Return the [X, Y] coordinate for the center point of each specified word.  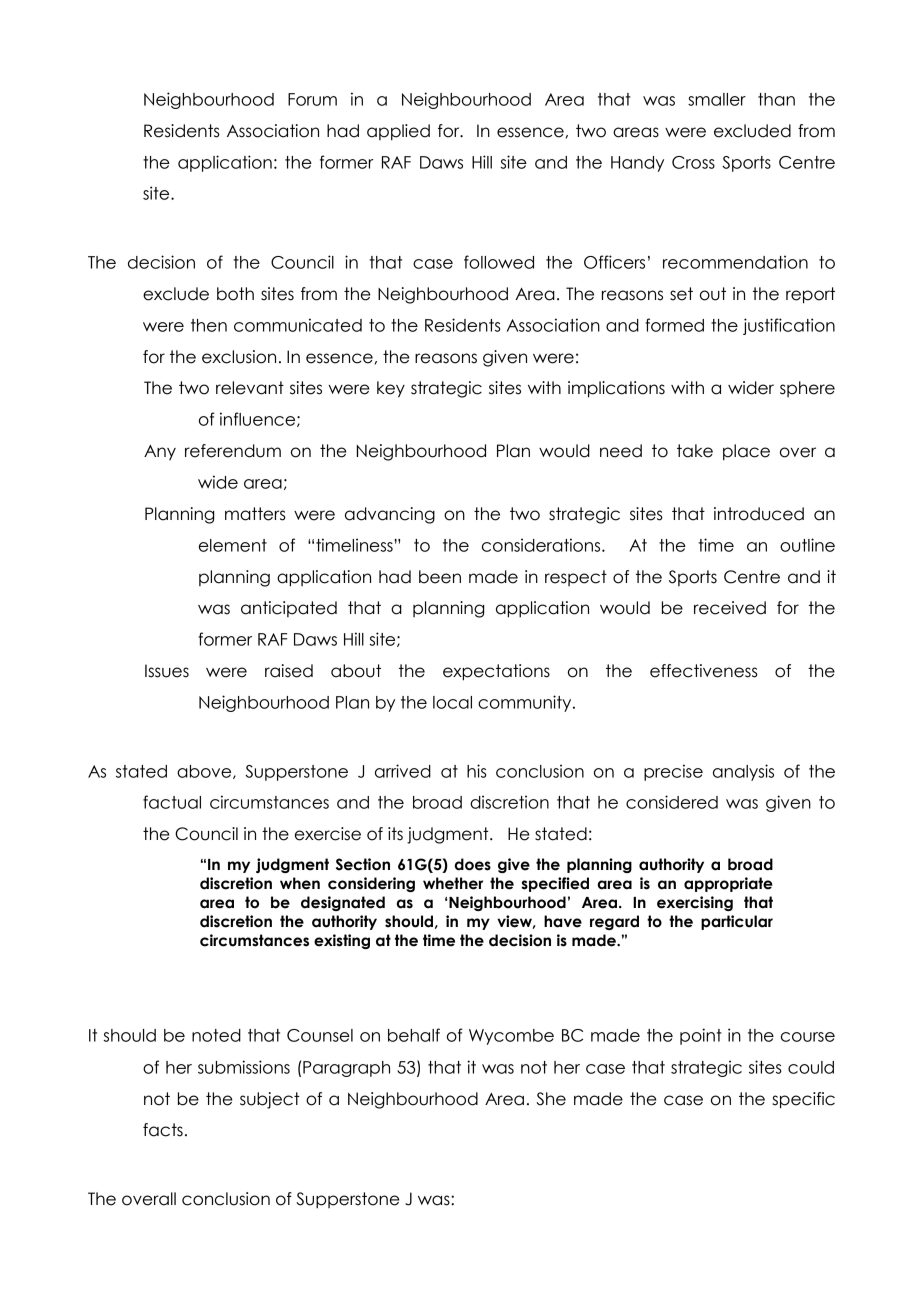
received [730, 608]
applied [398, 132]
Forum [312, 99]
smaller [717, 99]
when [300, 883]
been [440, 577]
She [551, 1099]
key [391, 389]
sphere [807, 389]
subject [270, 1100]
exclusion [239, 357]
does [473, 864]
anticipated [289, 609]
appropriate [728, 884]
